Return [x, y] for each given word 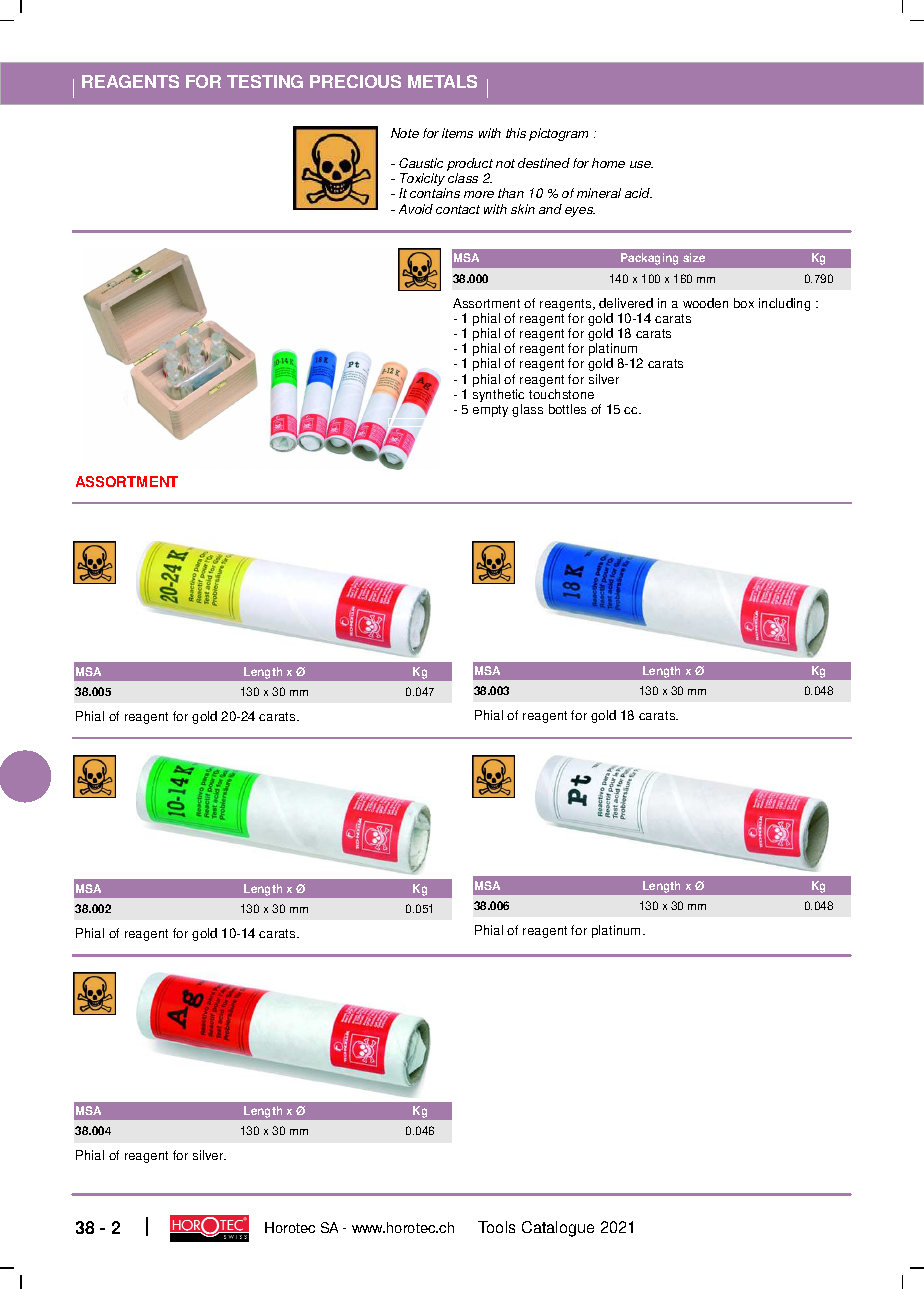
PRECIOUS [355, 81]
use [641, 164]
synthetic [498, 397]
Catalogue [558, 1229]
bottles [567, 409]
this [516, 133]
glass [527, 410]
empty [490, 411]
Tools [496, 1227]
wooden [705, 303]
